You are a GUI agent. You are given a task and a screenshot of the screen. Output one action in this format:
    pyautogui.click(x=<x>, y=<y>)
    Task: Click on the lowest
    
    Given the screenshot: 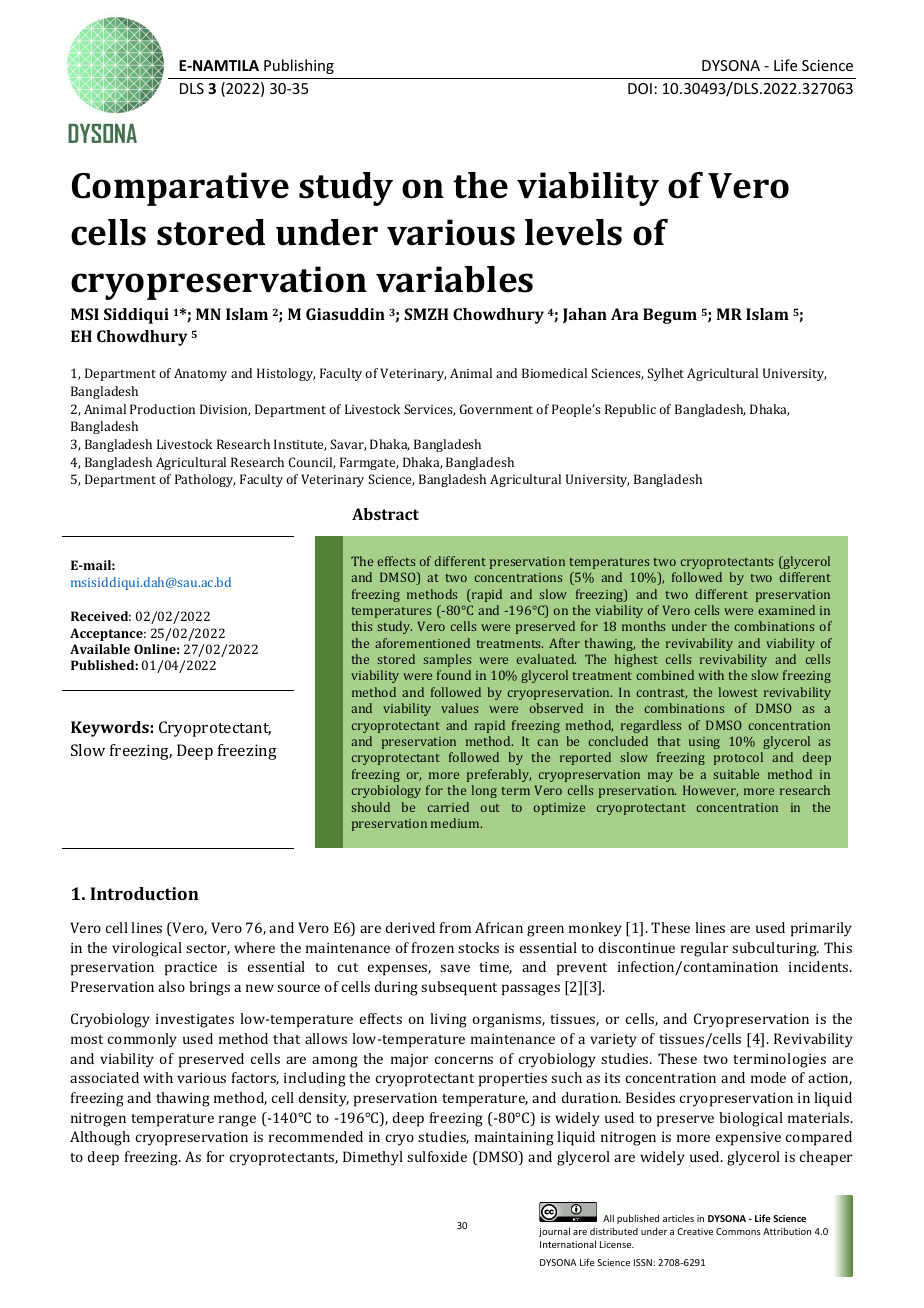 What is the action you would take?
    pyautogui.click(x=738, y=692)
